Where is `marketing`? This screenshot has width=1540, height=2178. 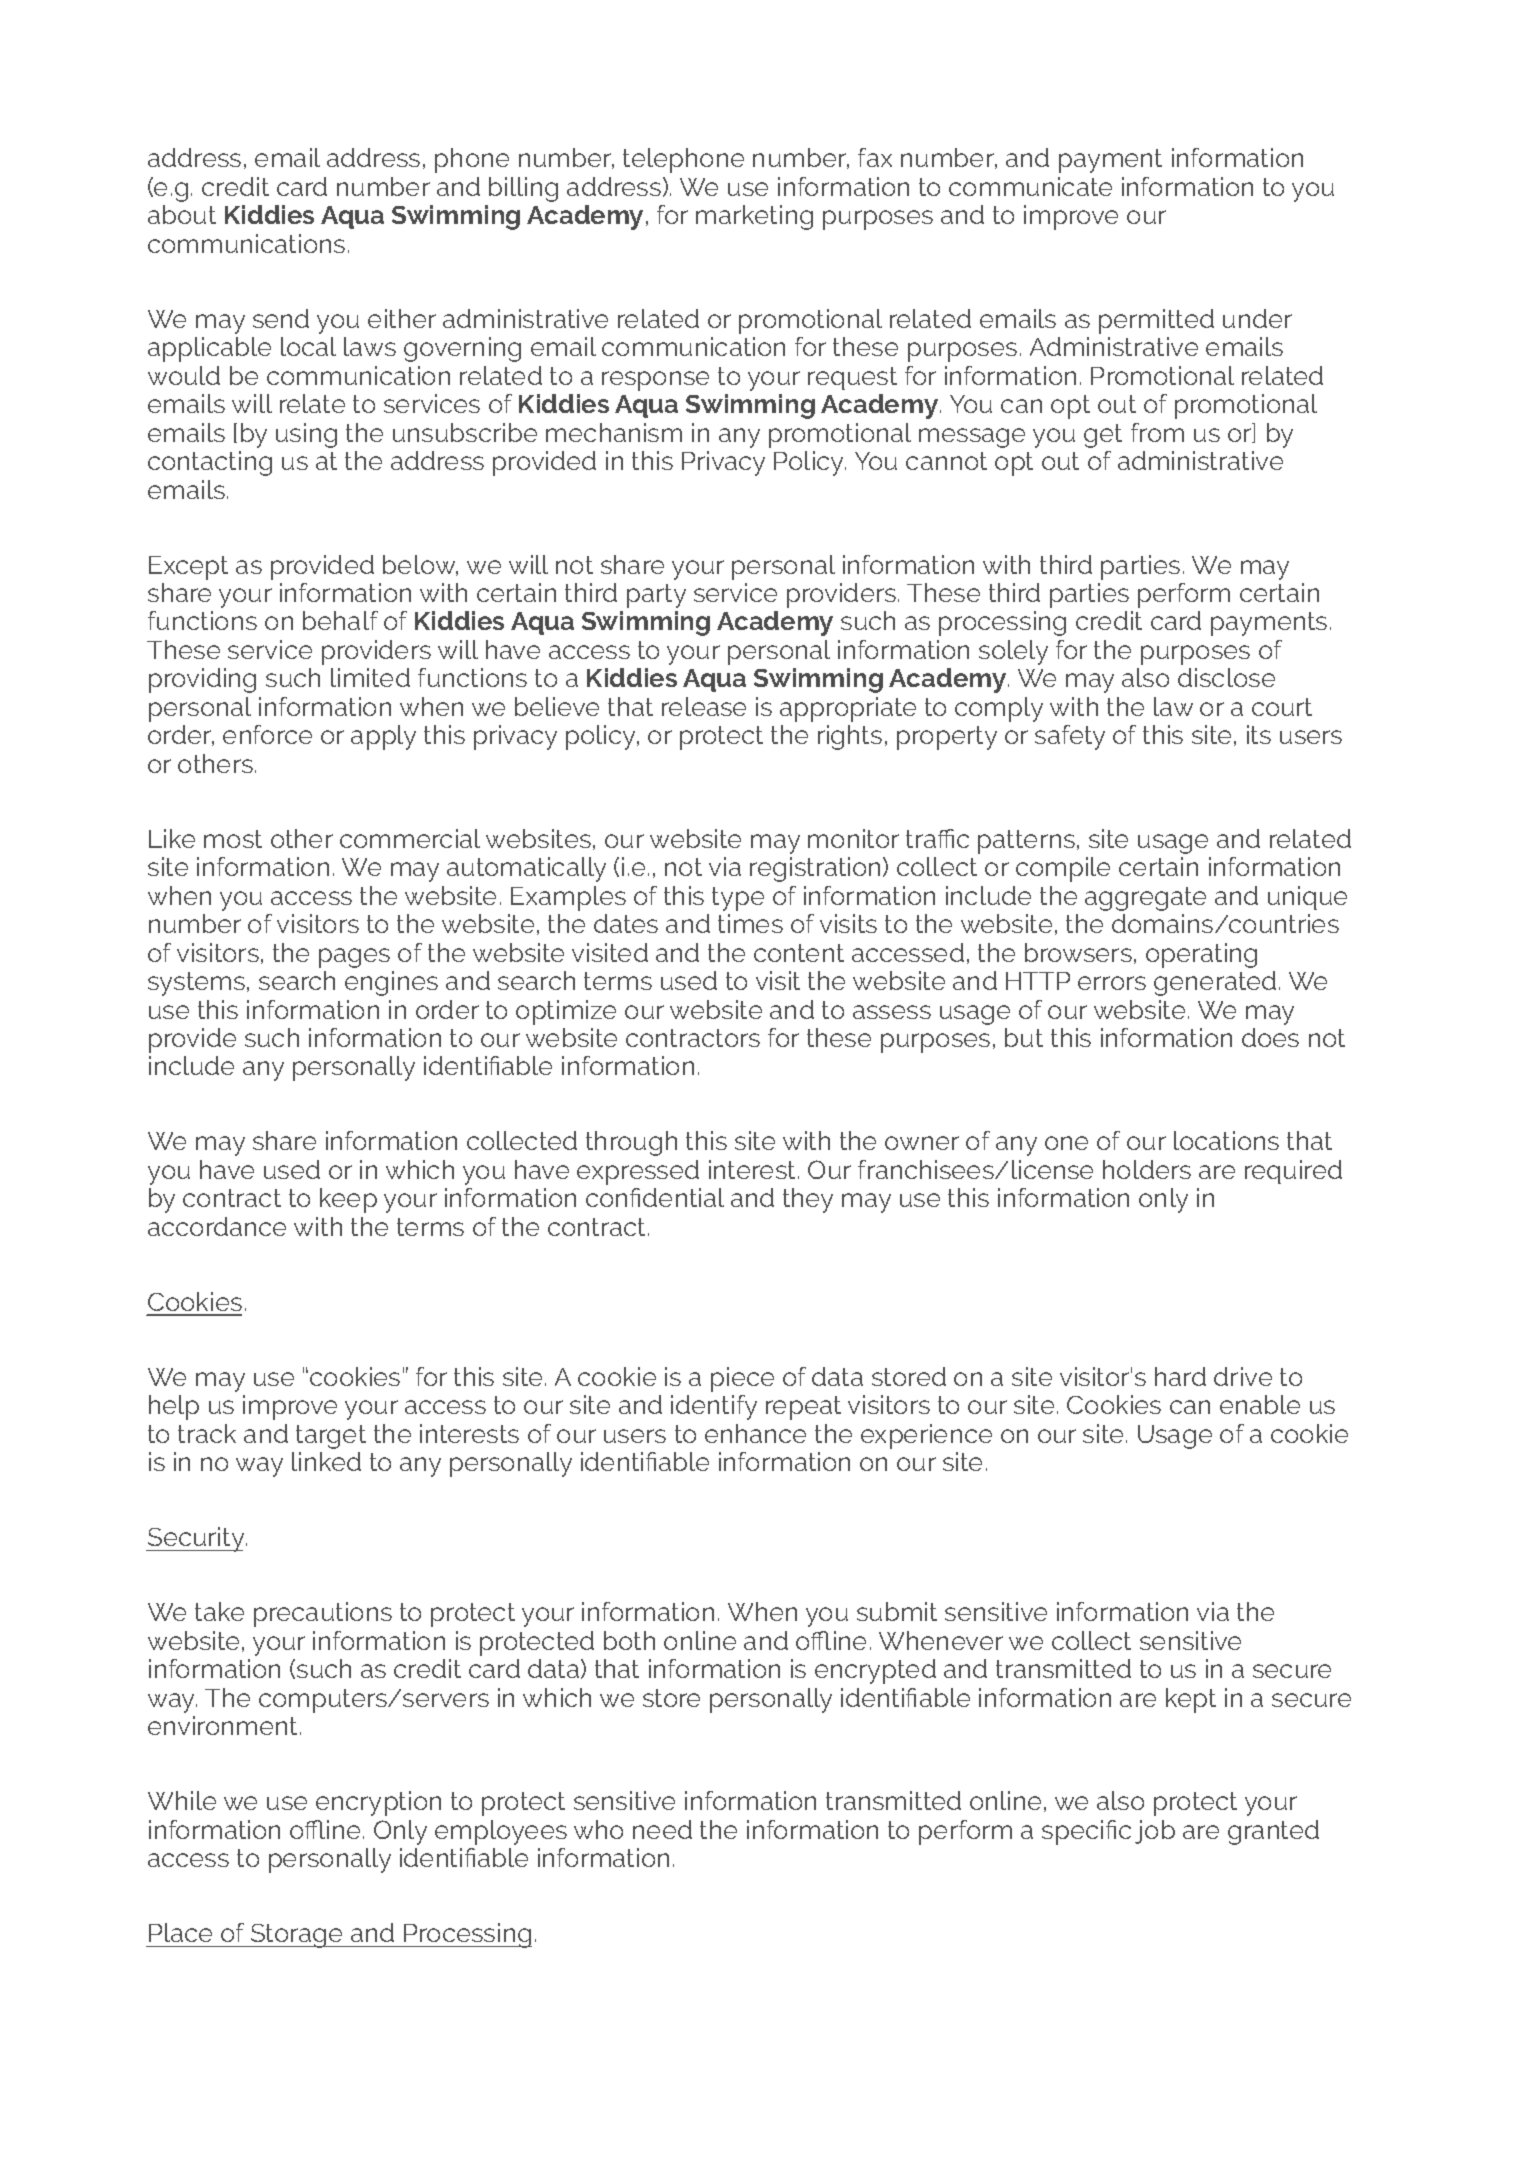 marketing is located at coordinates (754, 217).
